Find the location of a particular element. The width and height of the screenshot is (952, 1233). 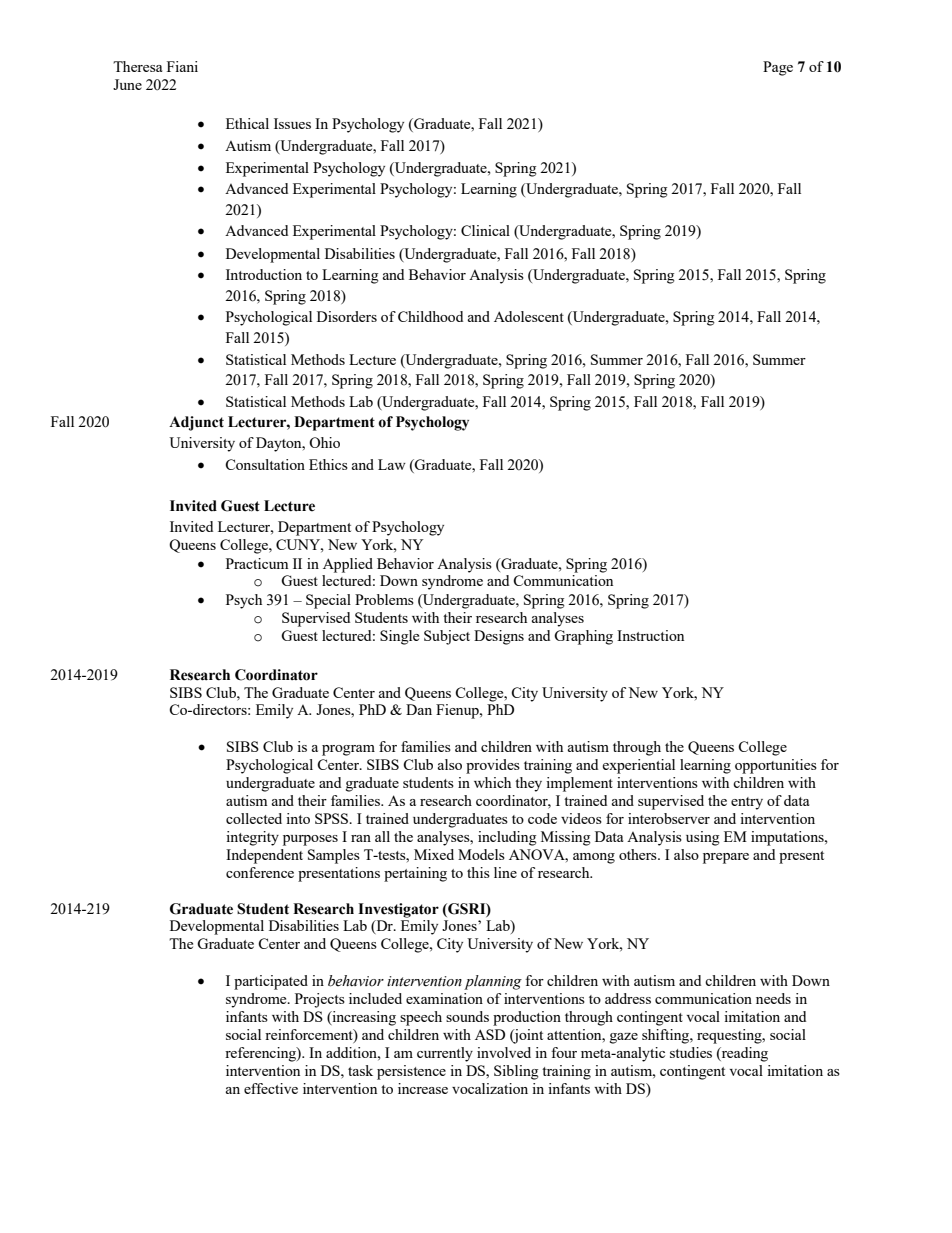

Subject is located at coordinates (447, 637).
